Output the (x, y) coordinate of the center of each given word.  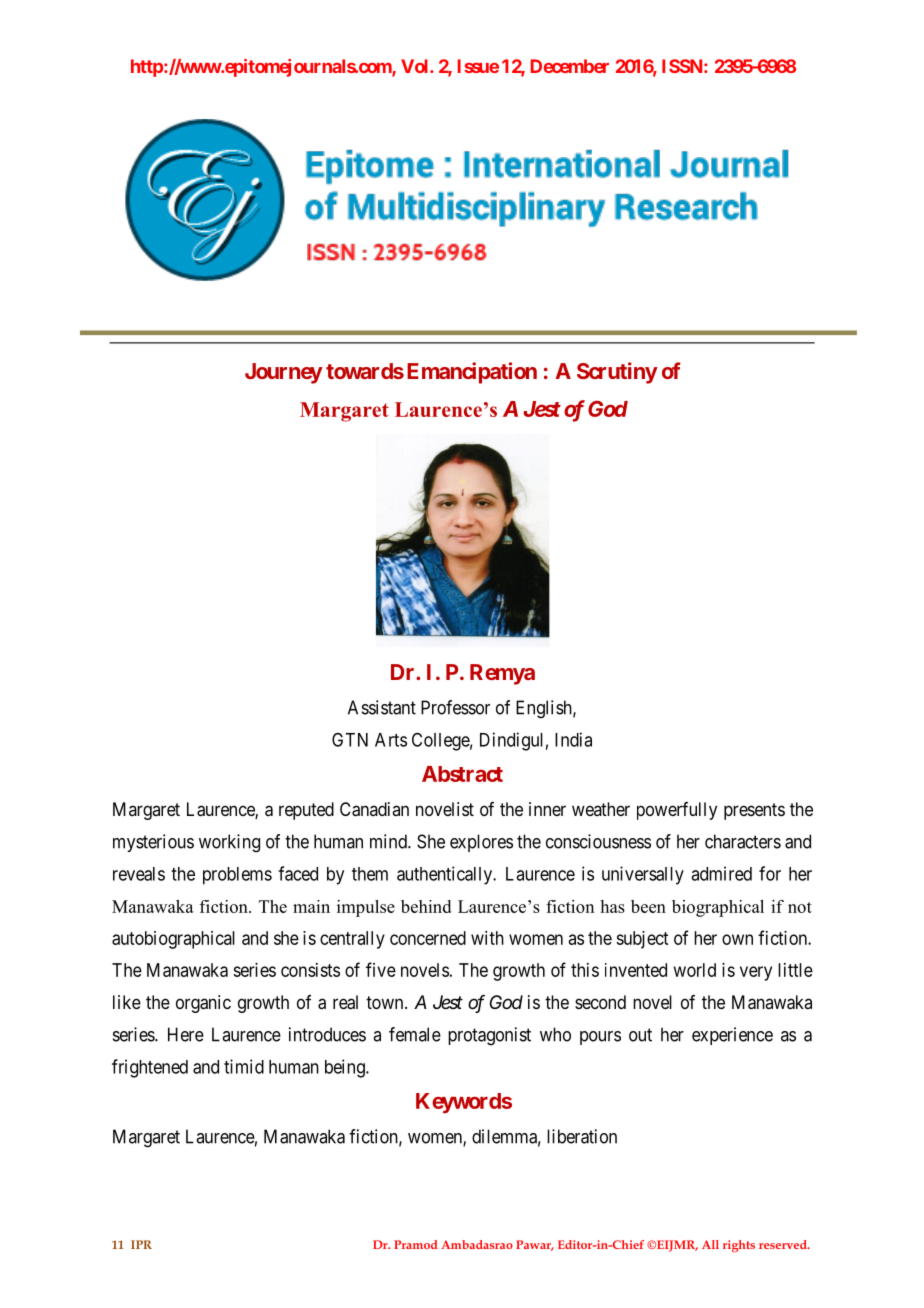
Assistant (382, 707)
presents (754, 811)
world (695, 970)
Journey (284, 373)
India (573, 739)
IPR (141, 1244)
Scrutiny (617, 373)
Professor (455, 707)
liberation (582, 1136)
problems (237, 876)
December (570, 66)
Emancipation (472, 373)
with (487, 938)
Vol (416, 66)
